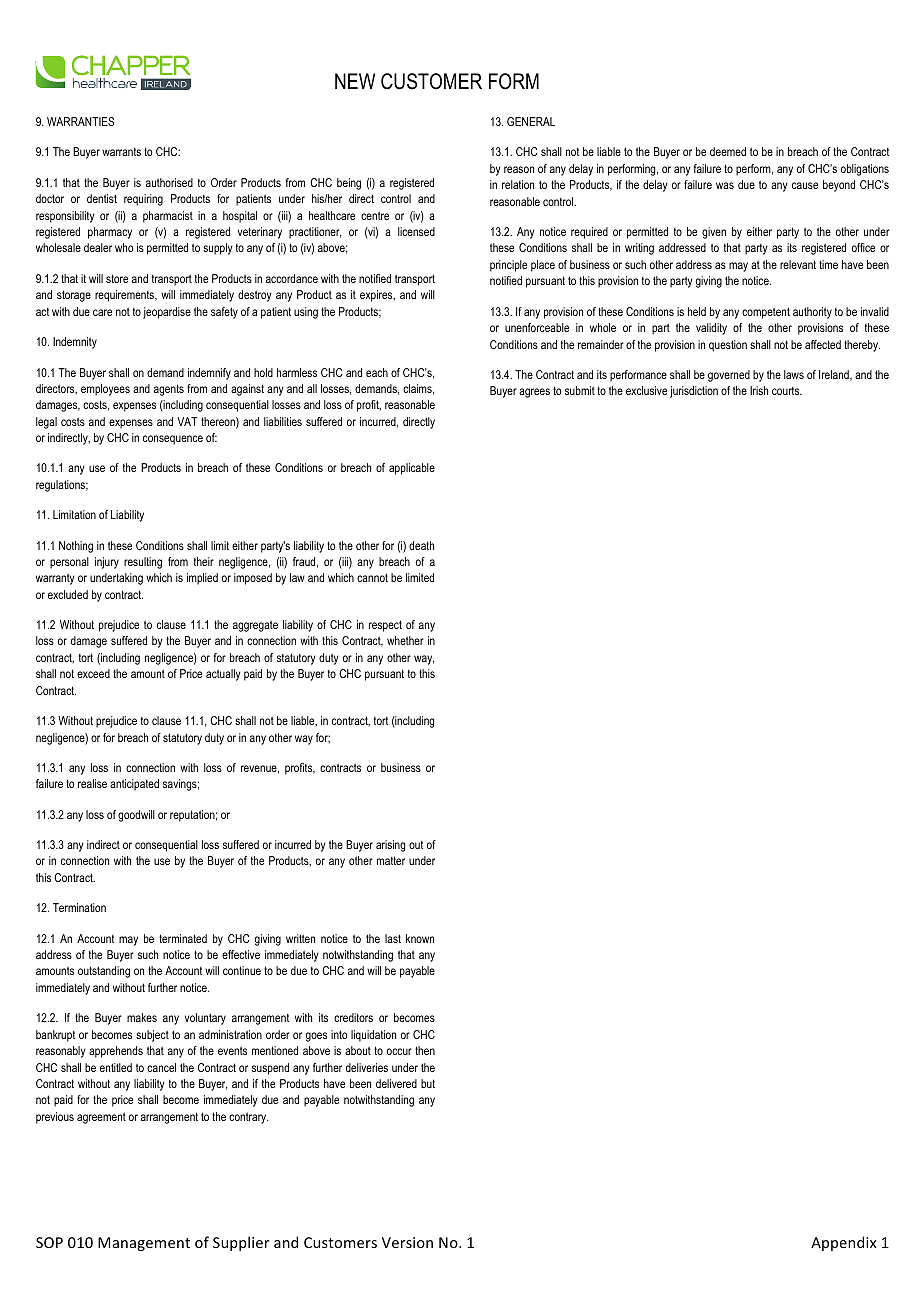  I want to click on GENERAL, so click(531, 121).
